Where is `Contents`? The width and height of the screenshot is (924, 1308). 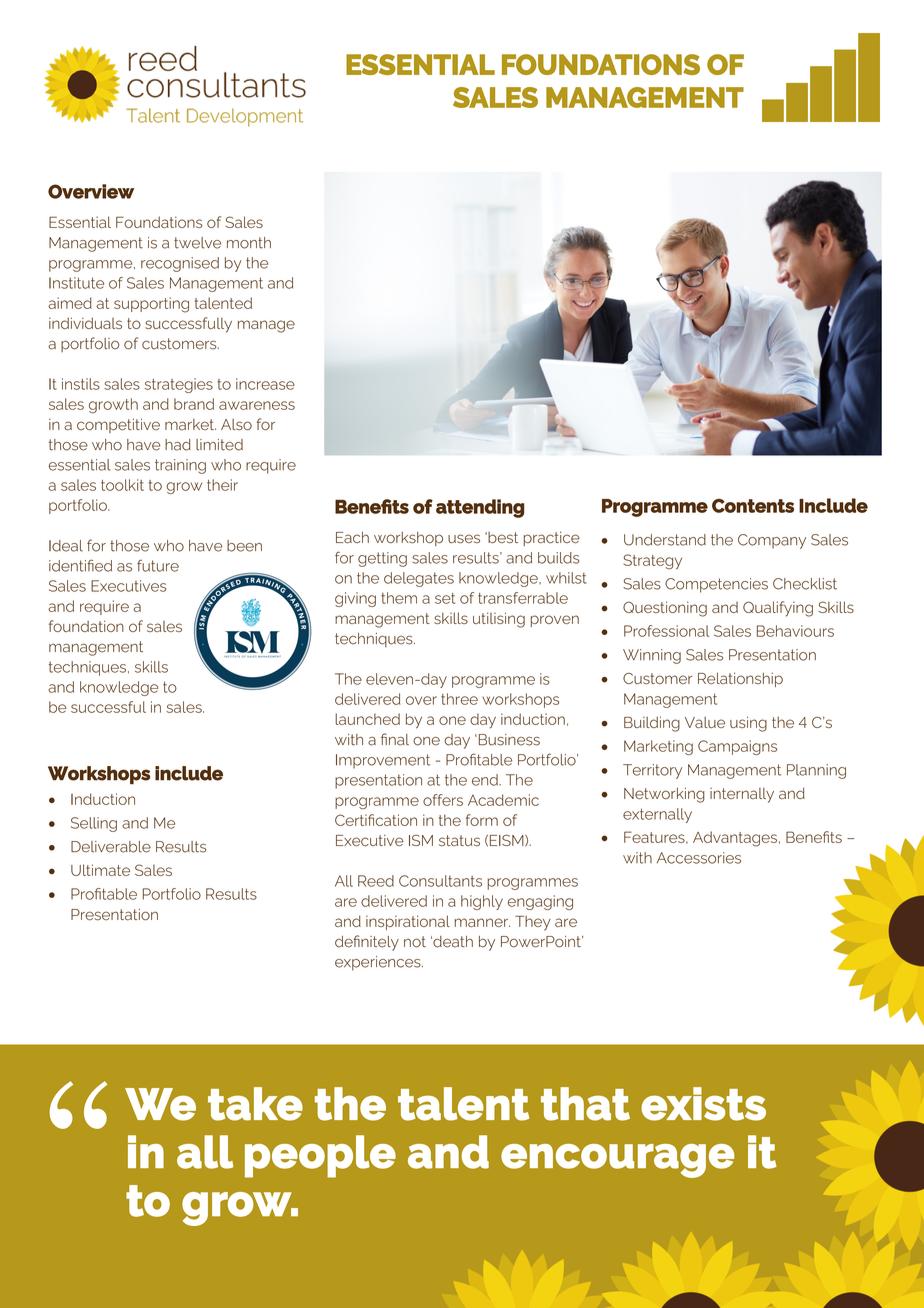
Contents is located at coordinates (753, 506).
